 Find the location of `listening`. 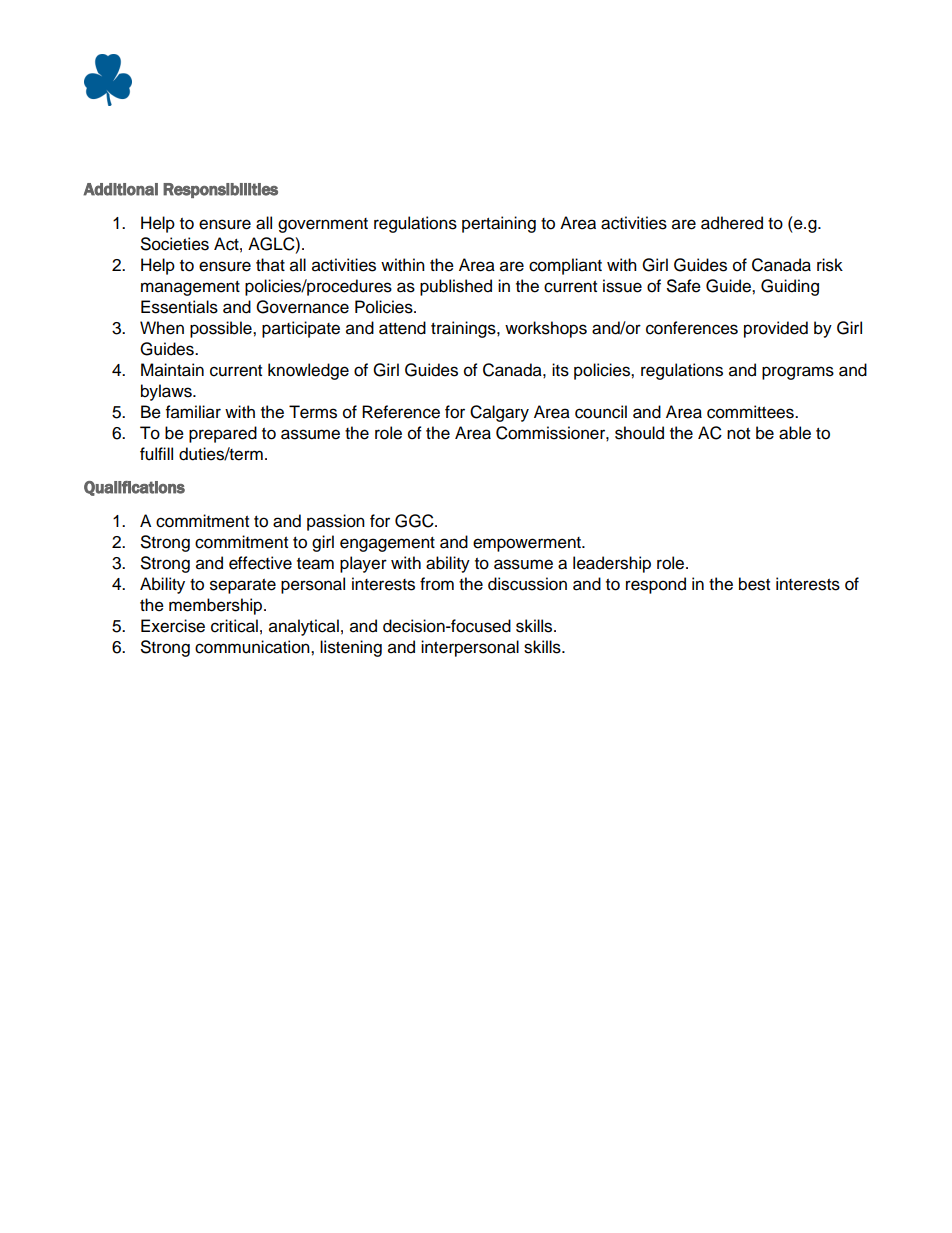

listening is located at coordinates (351, 648).
